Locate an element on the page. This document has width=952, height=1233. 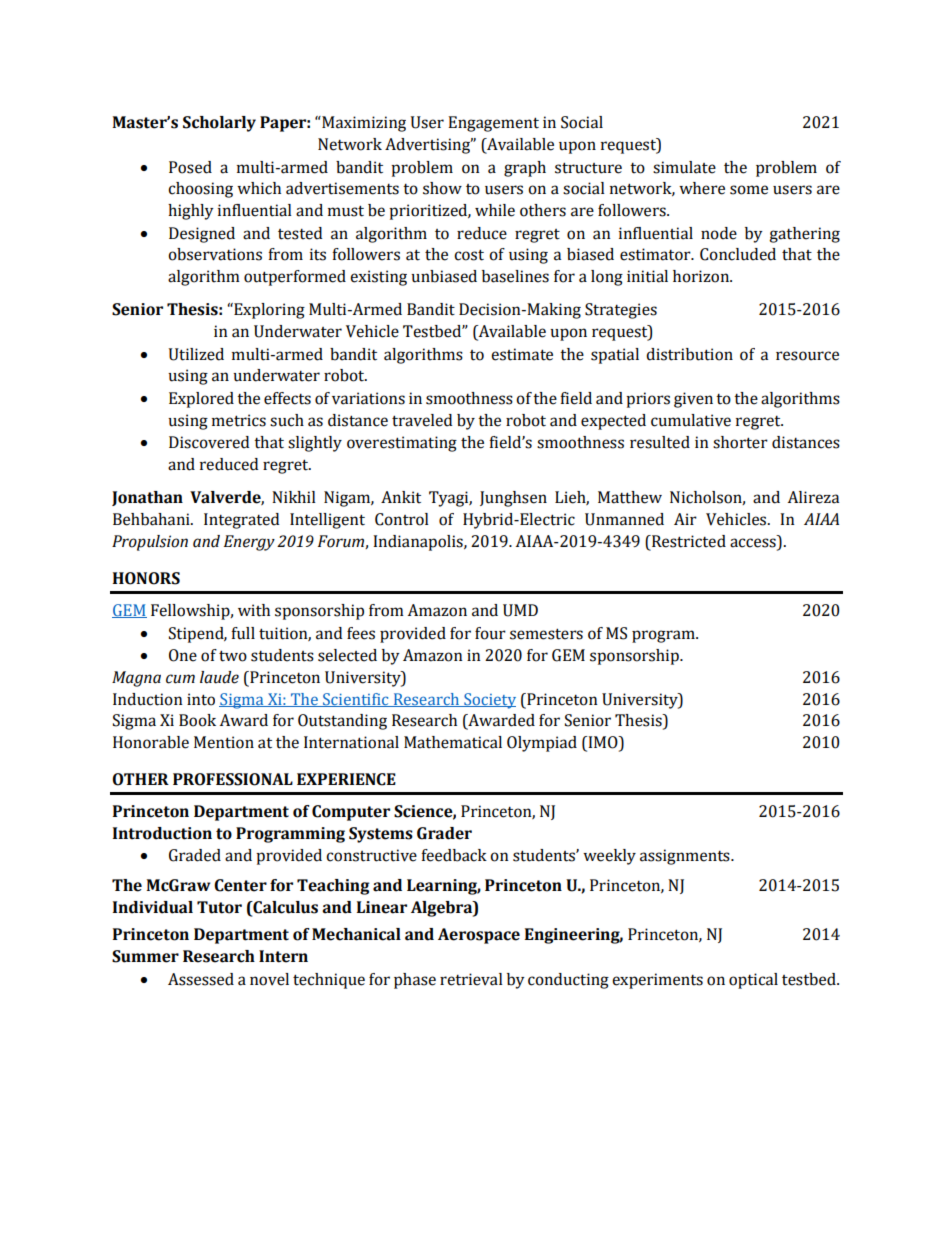
Aerospace is located at coordinates (479, 936).
